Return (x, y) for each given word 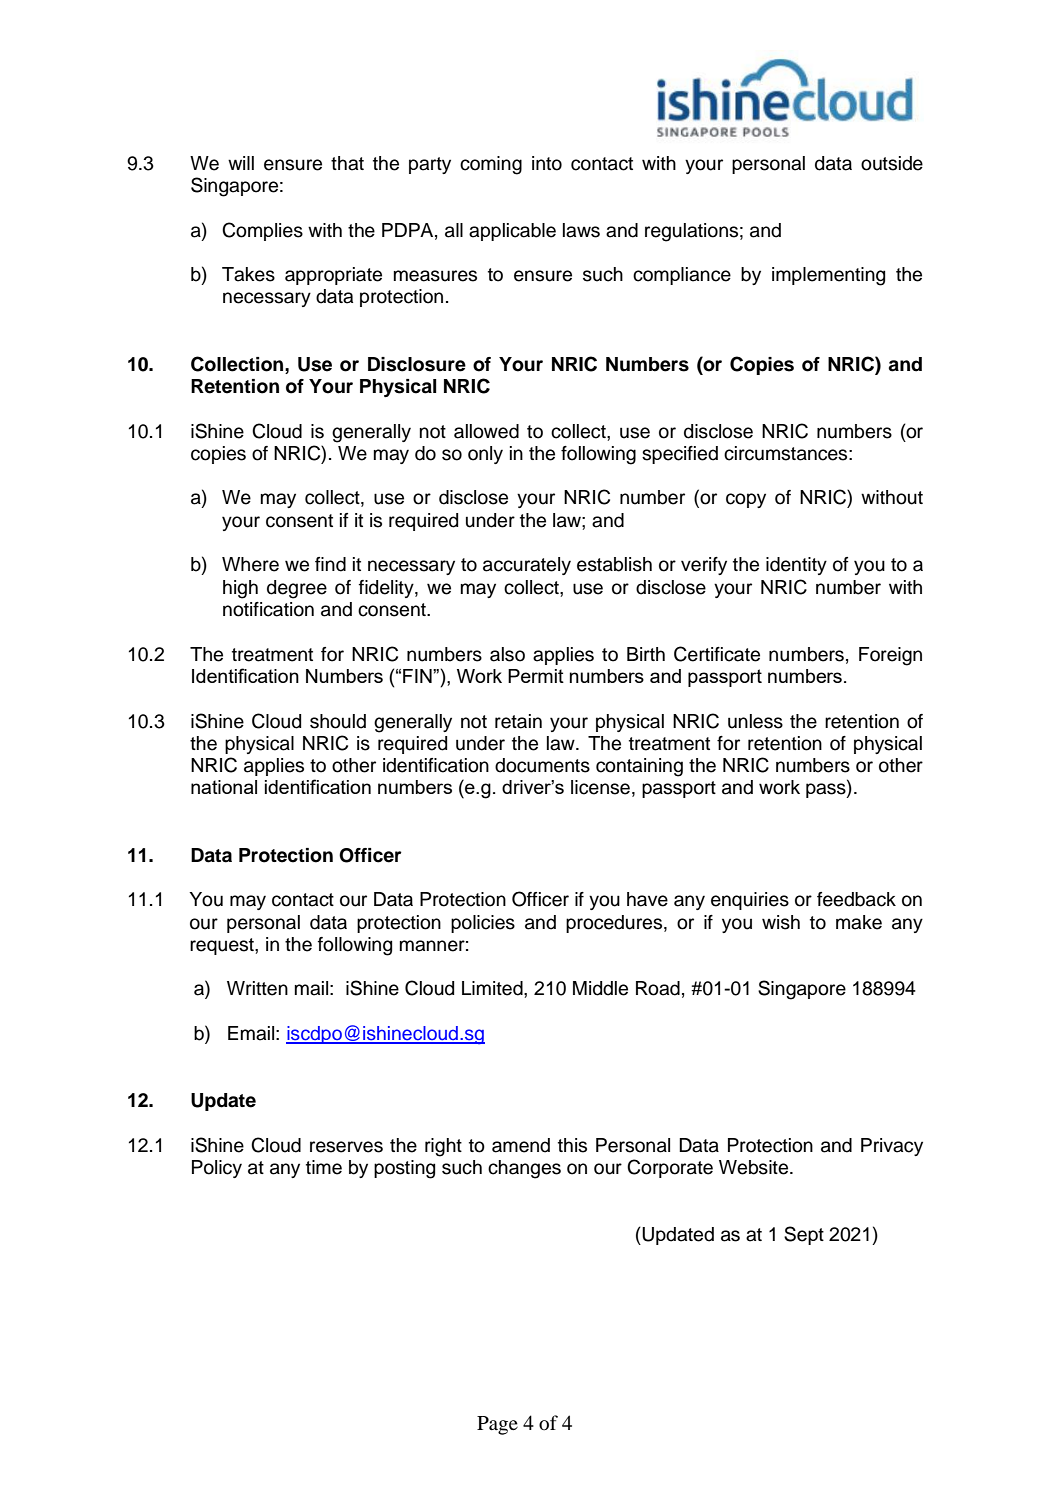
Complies (262, 231)
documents (542, 765)
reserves (346, 1147)
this (572, 1145)
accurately (527, 566)
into (547, 163)
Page (497, 1425)
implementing (828, 276)
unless (755, 721)
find (330, 564)
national (224, 787)
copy (746, 500)
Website (755, 1167)
